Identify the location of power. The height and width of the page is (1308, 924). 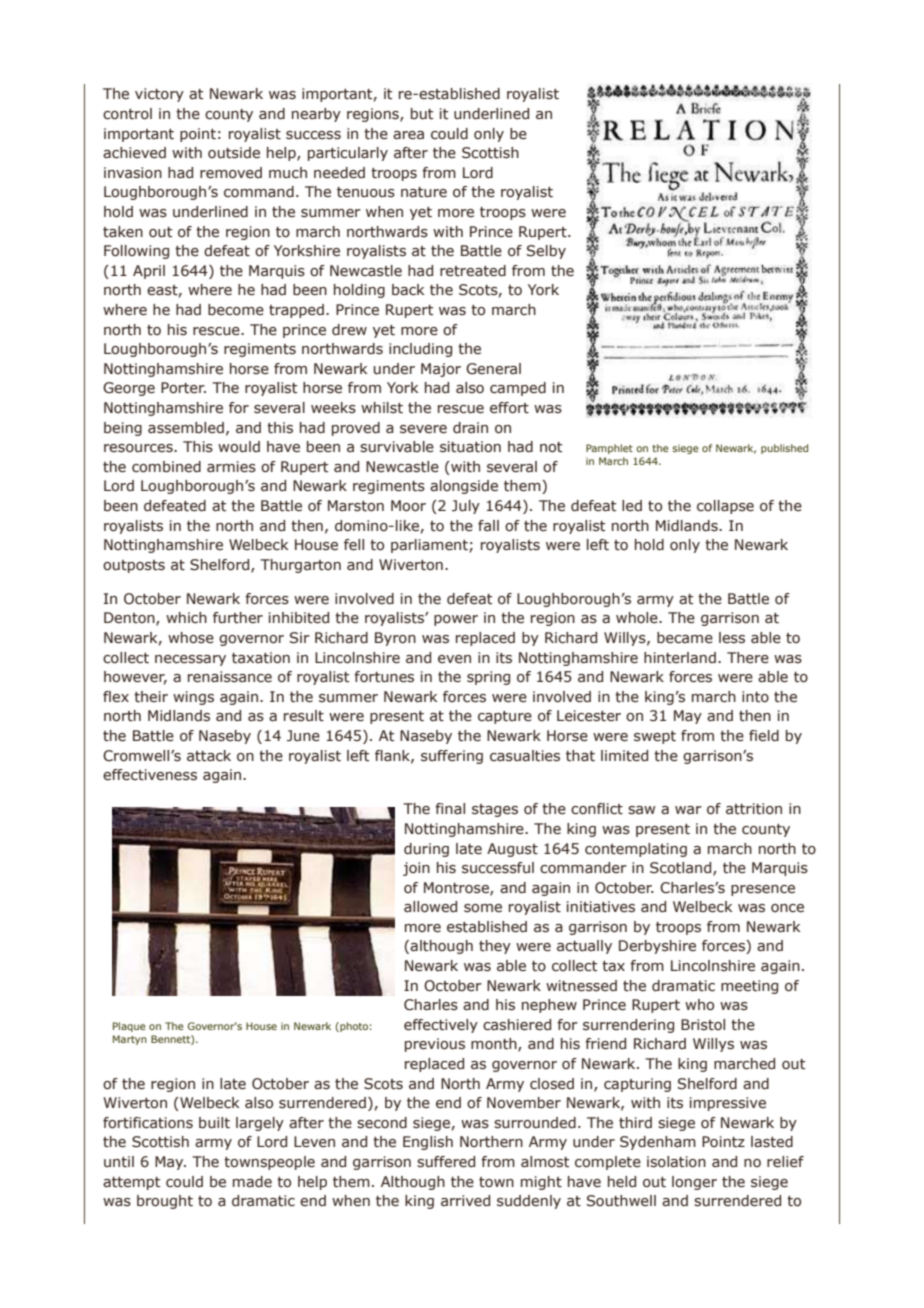
(456, 620).
